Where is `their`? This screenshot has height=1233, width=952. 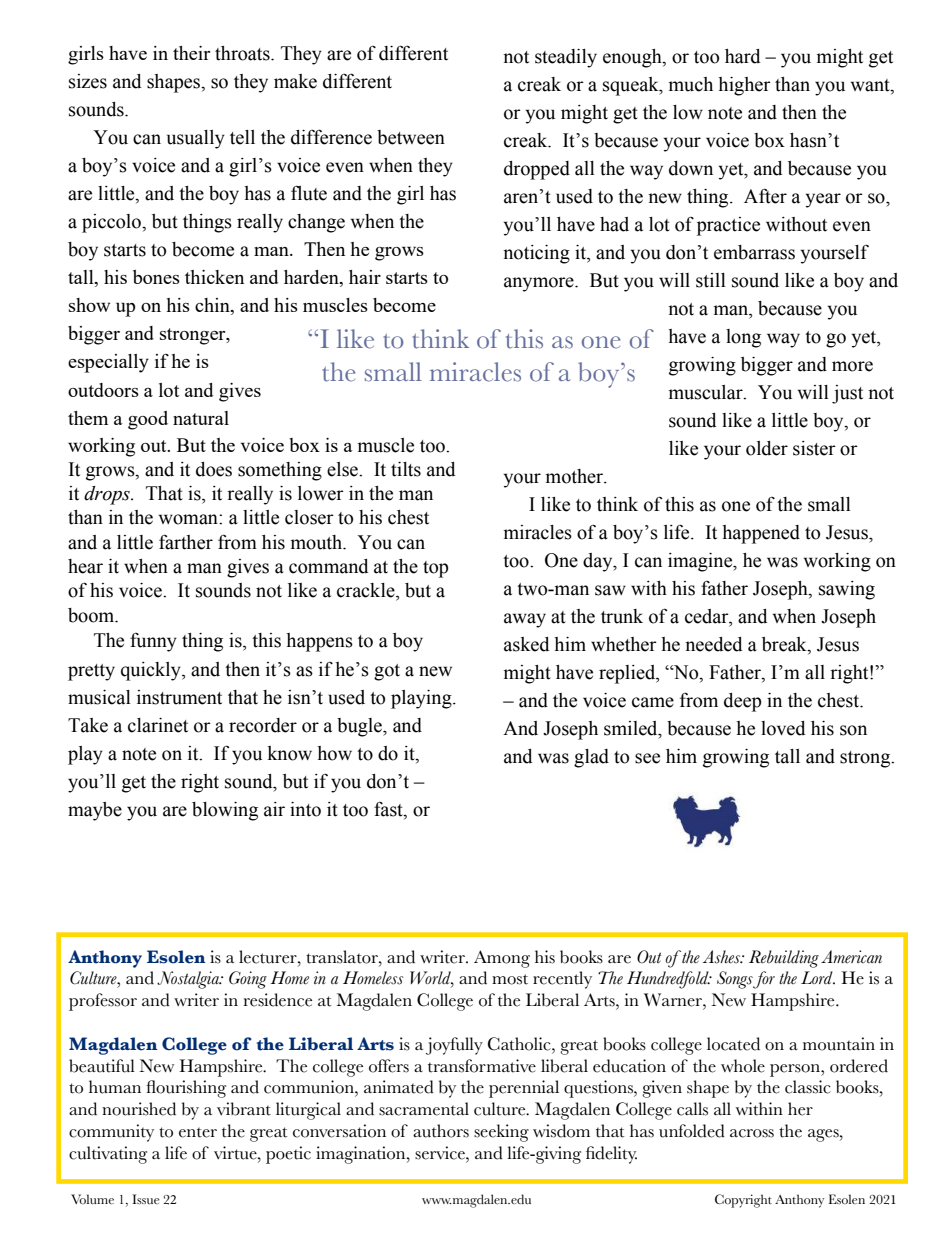
their is located at coordinates (191, 53).
